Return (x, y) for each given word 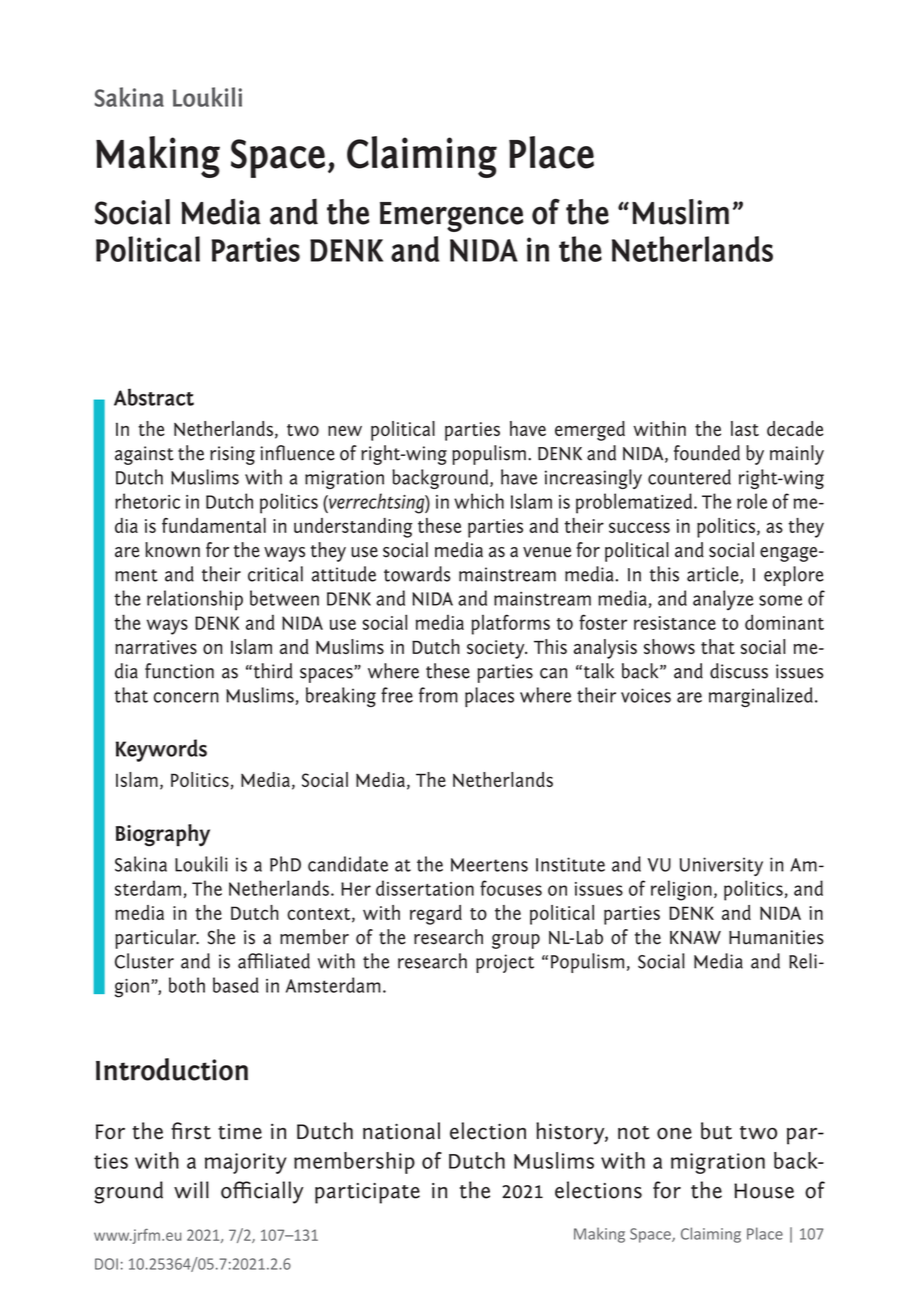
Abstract (154, 397)
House (764, 1191)
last (745, 428)
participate (367, 1193)
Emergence (451, 217)
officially (262, 1192)
